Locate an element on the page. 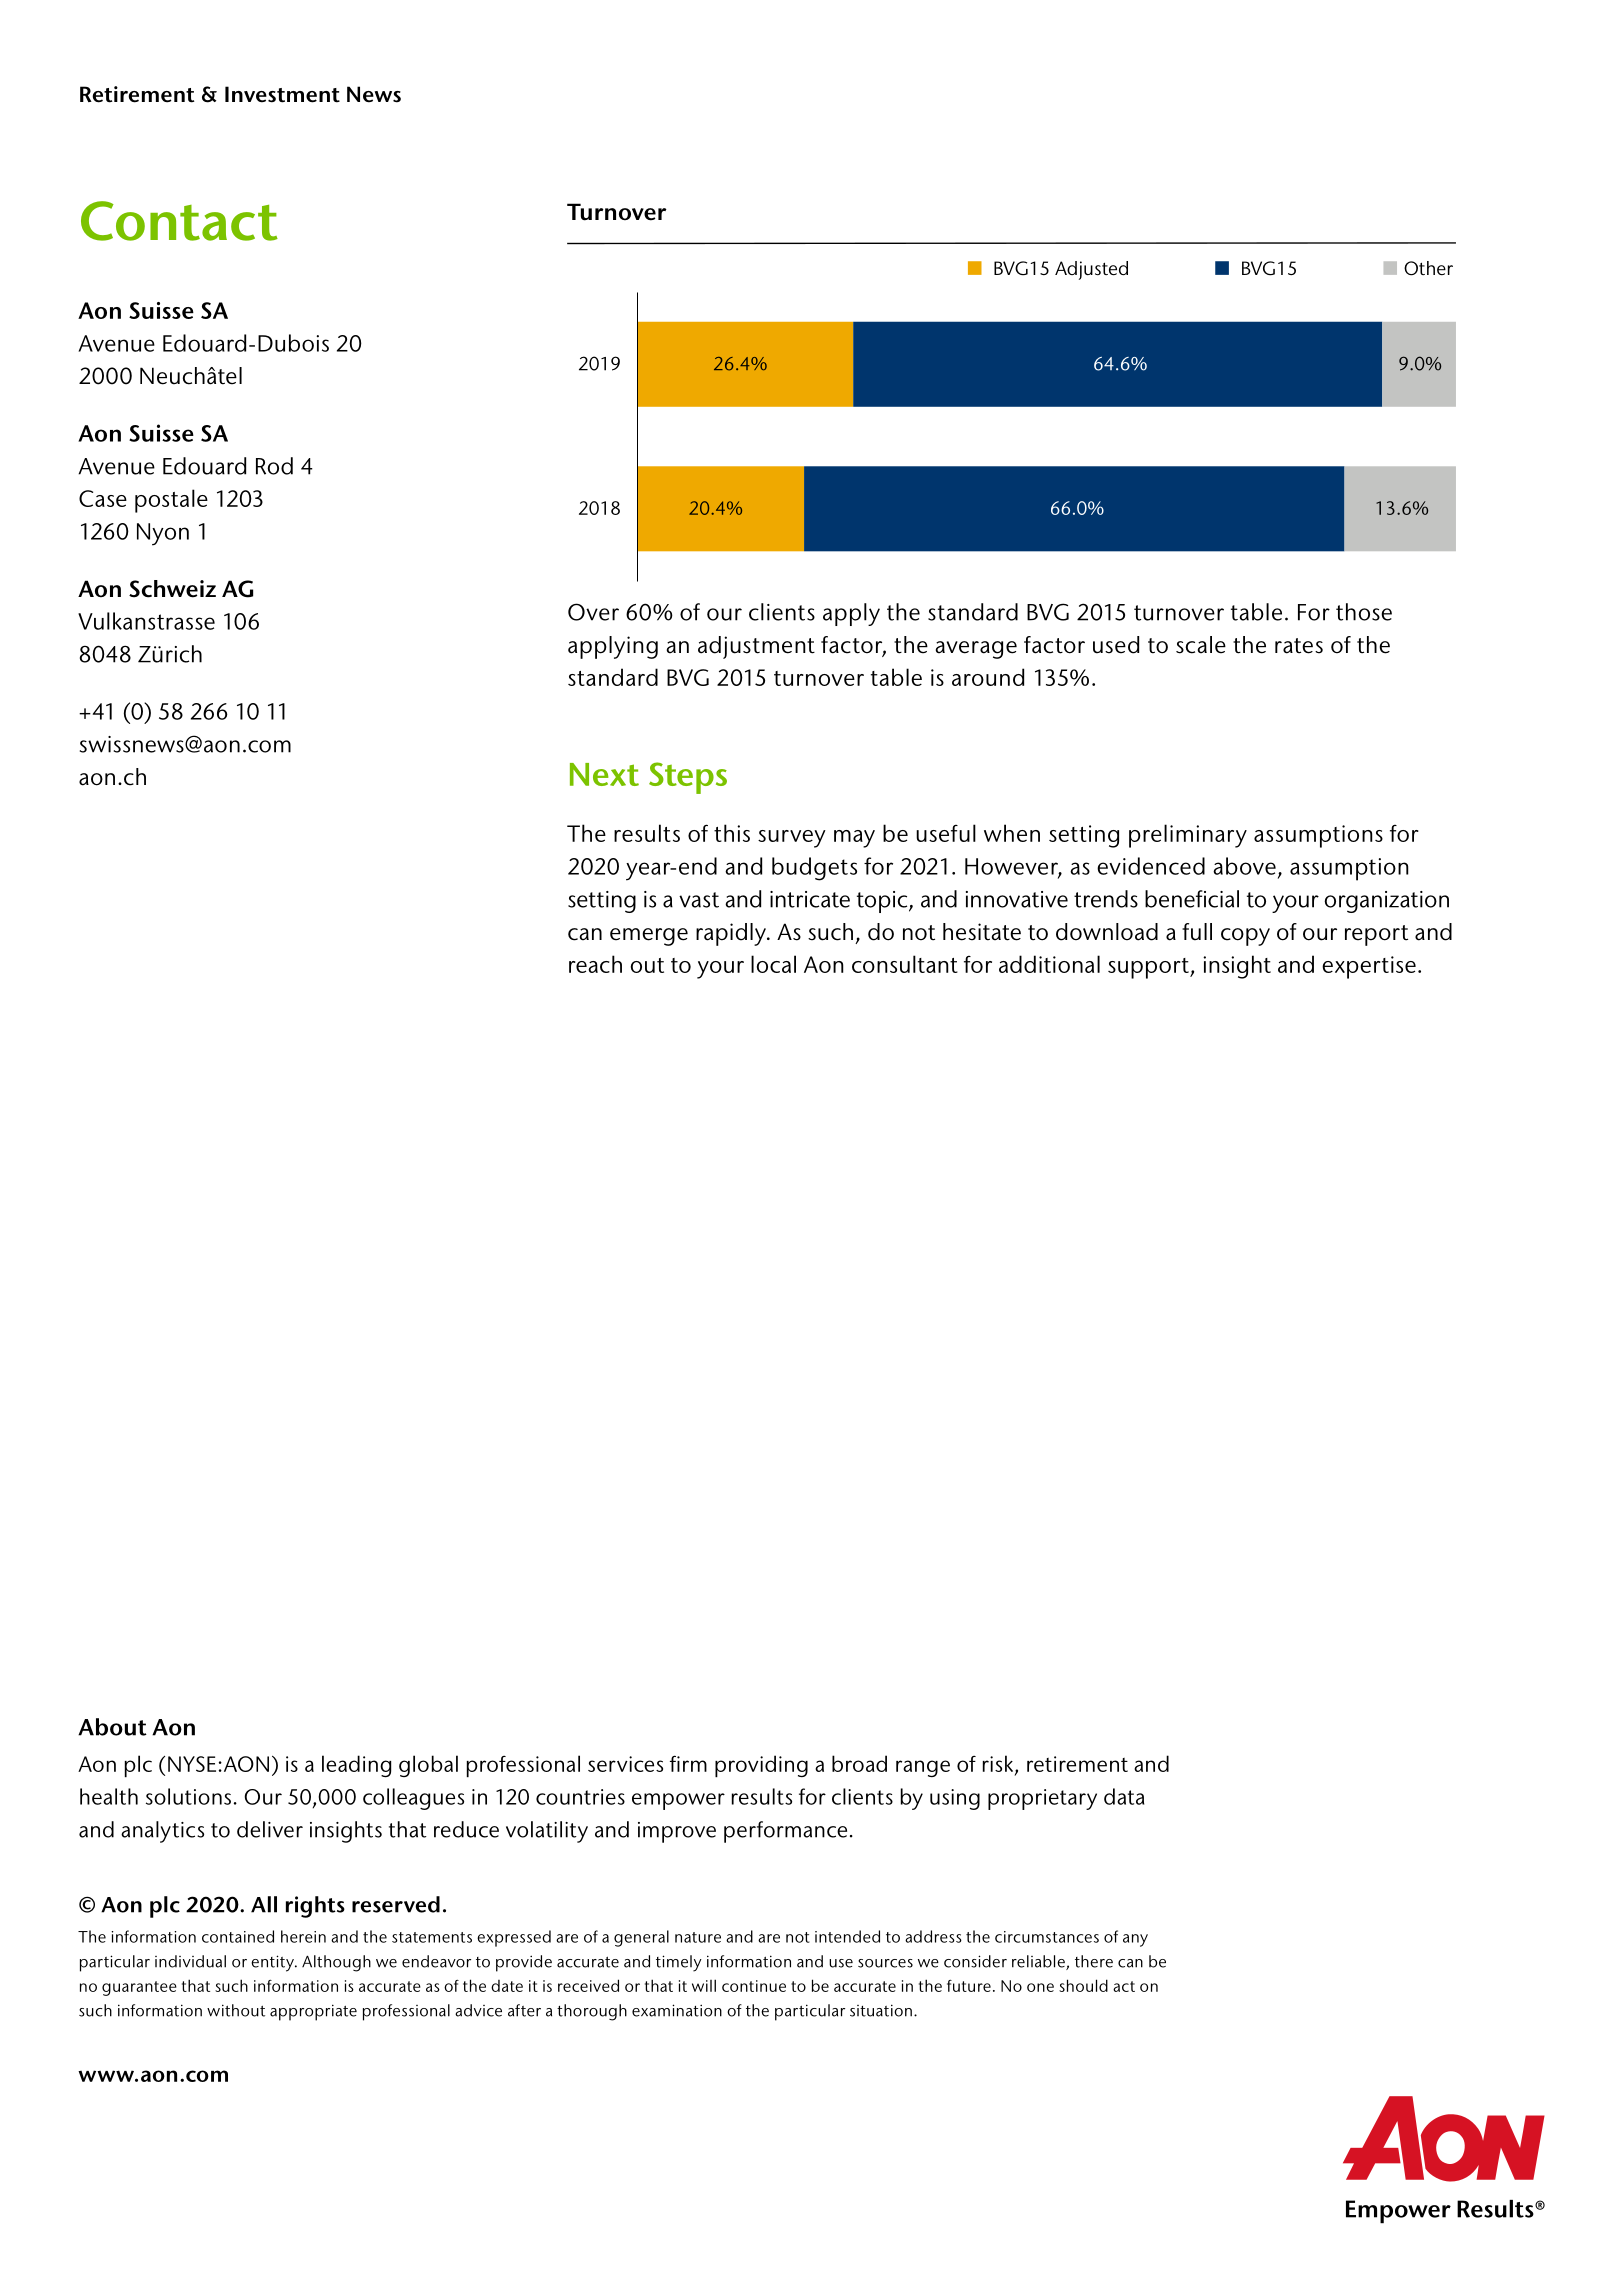  continue is located at coordinates (754, 1986).
